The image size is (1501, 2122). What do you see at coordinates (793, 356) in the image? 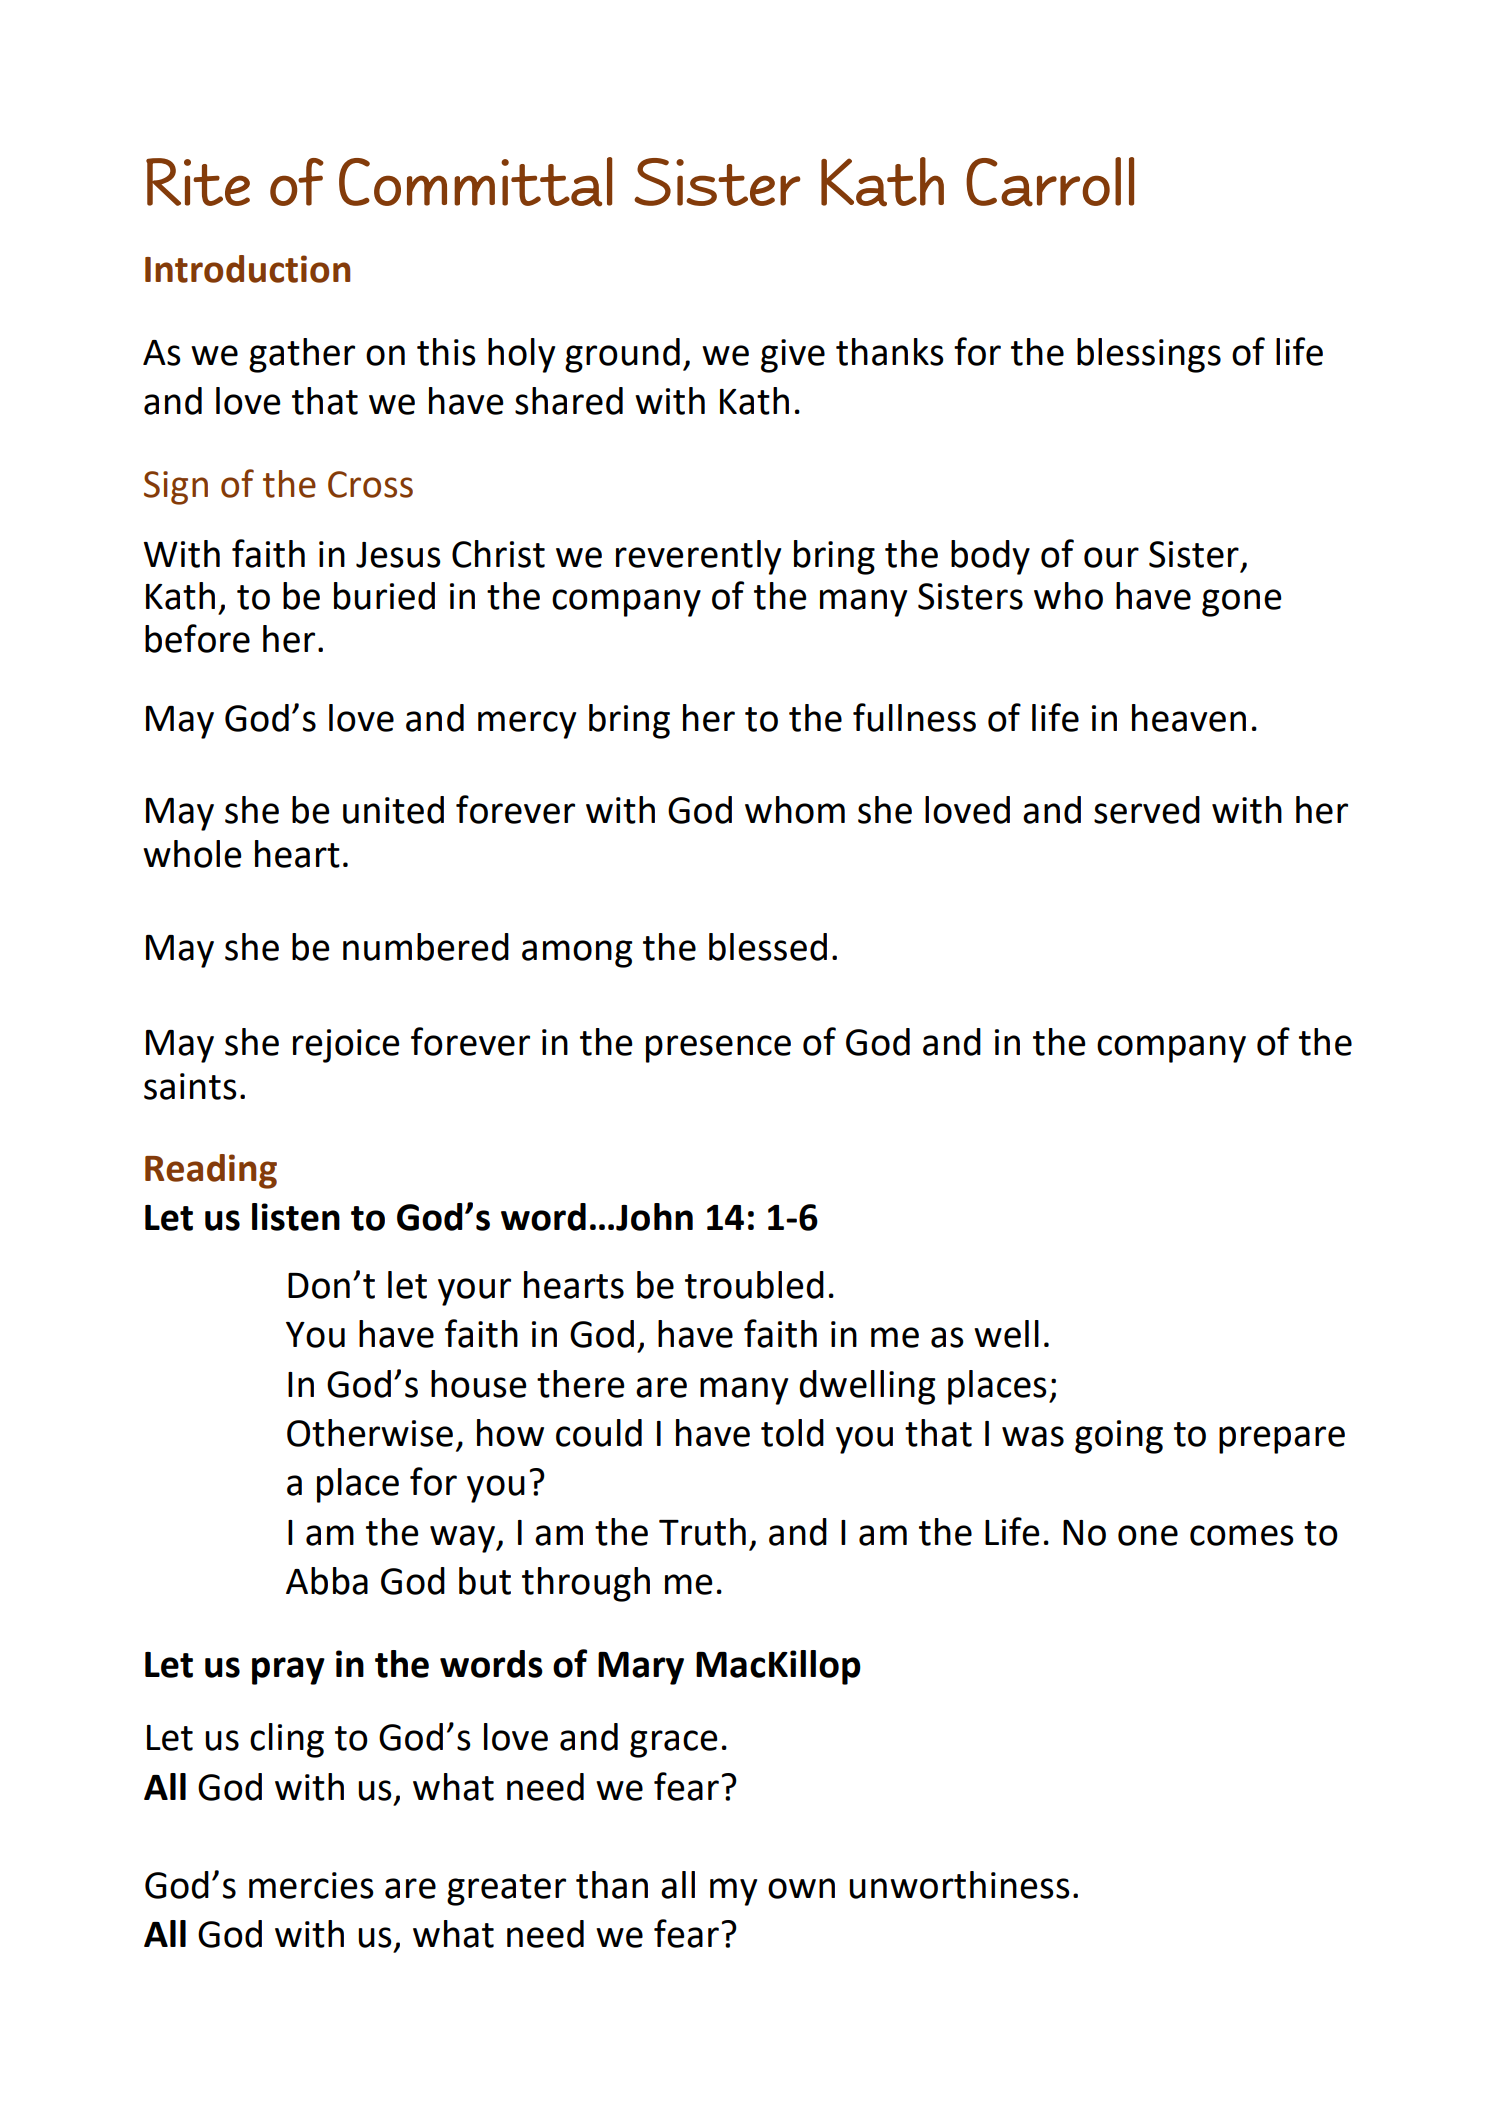
I see `give` at bounding box center [793, 356].
